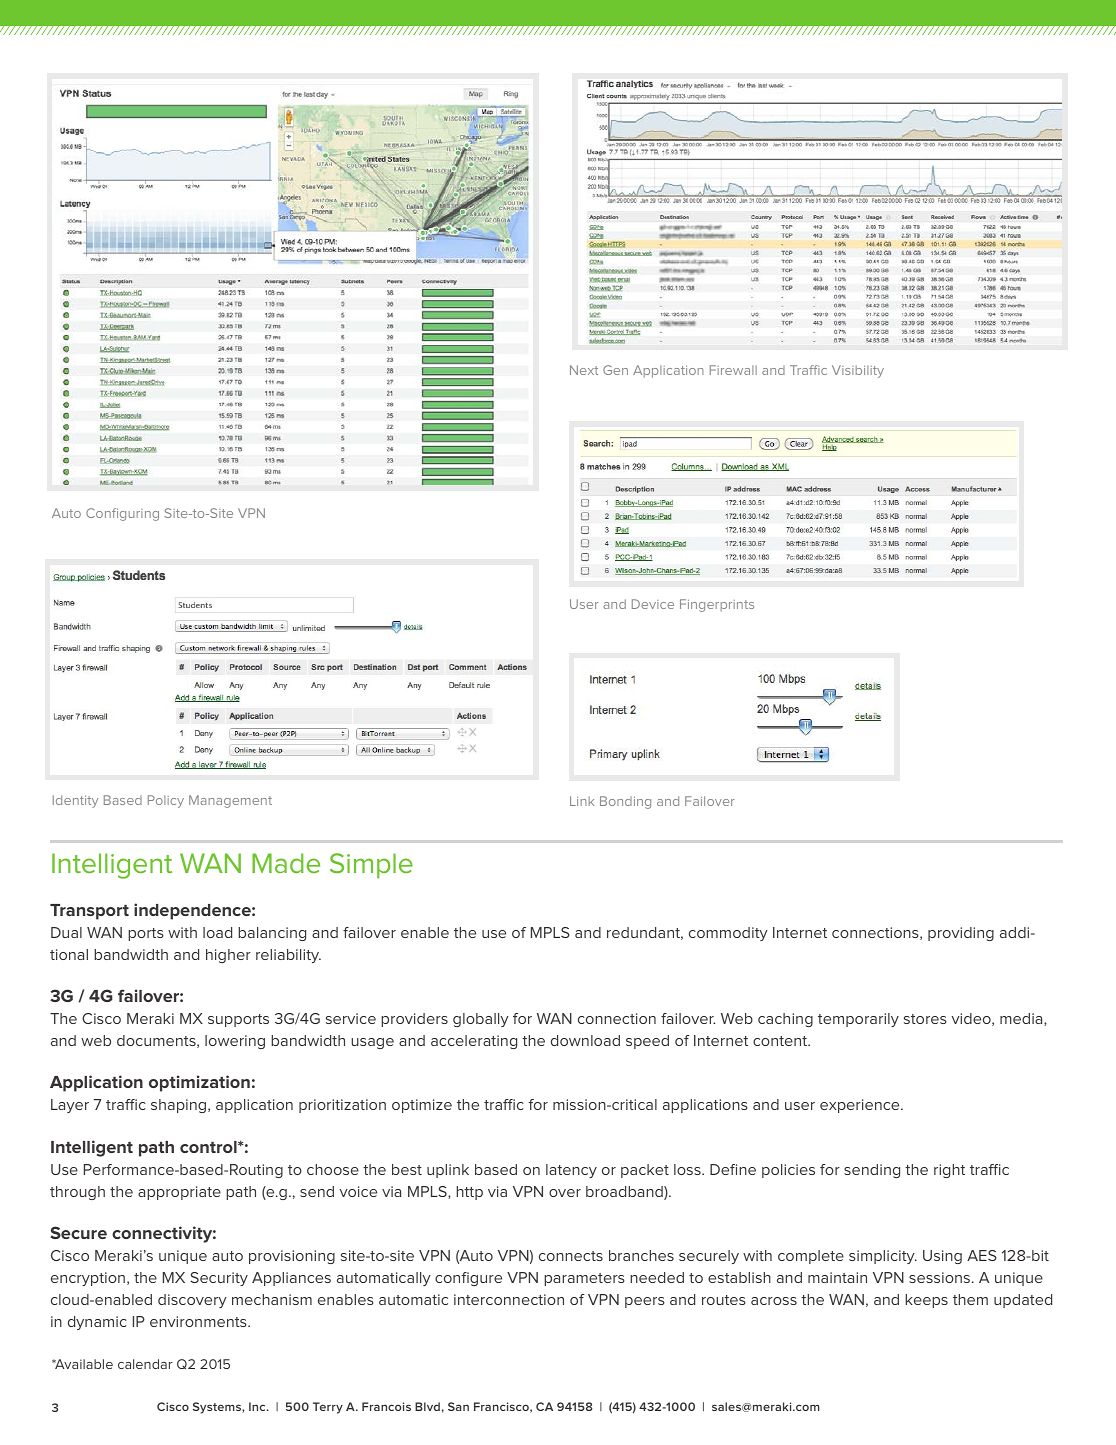  I want to click on Transport, so click(89, 912).
